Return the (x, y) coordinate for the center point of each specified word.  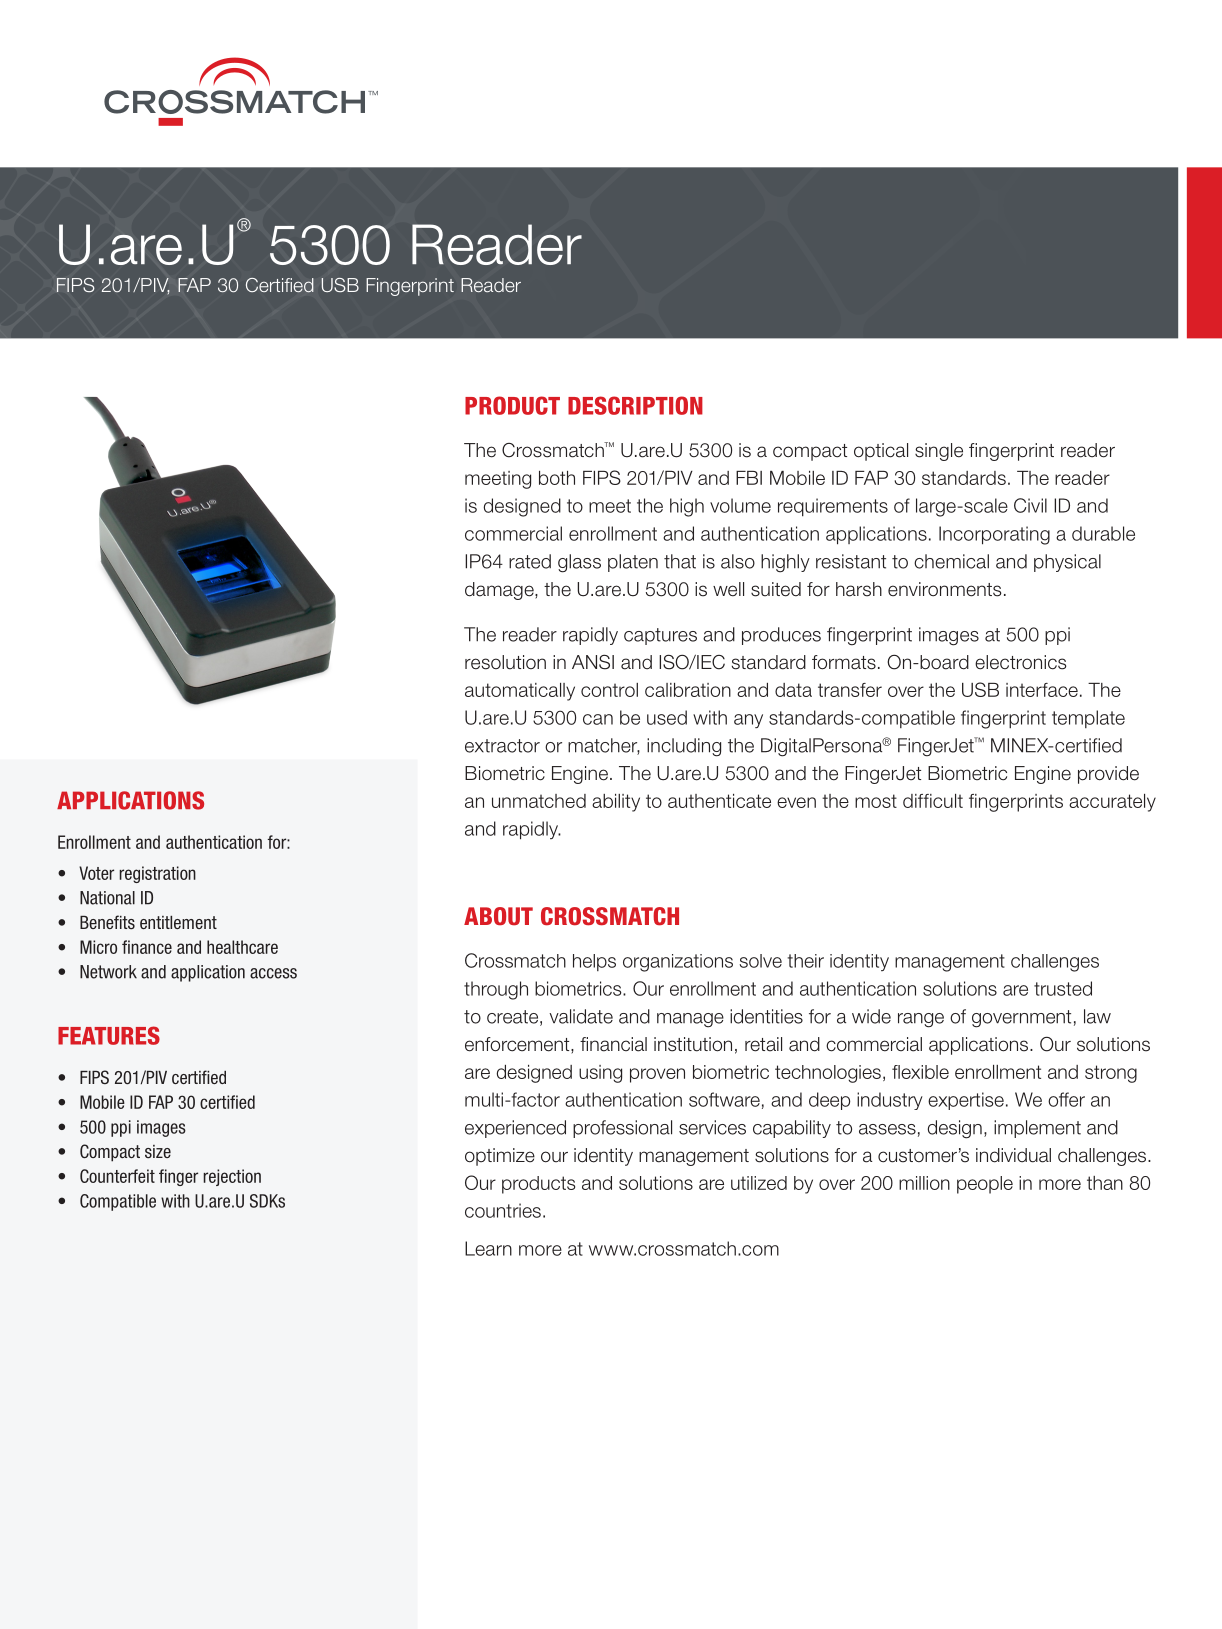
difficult (933, 801)
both (557, 478)
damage (500, 591)
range (921, 1020)
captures (660, 636)
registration (157, 874)
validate (581, 1016)
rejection (232, 1177)
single (939, 452)
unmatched (539, 801)
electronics (1020, 662)
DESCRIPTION (635, 405)
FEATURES (109, 1035)
